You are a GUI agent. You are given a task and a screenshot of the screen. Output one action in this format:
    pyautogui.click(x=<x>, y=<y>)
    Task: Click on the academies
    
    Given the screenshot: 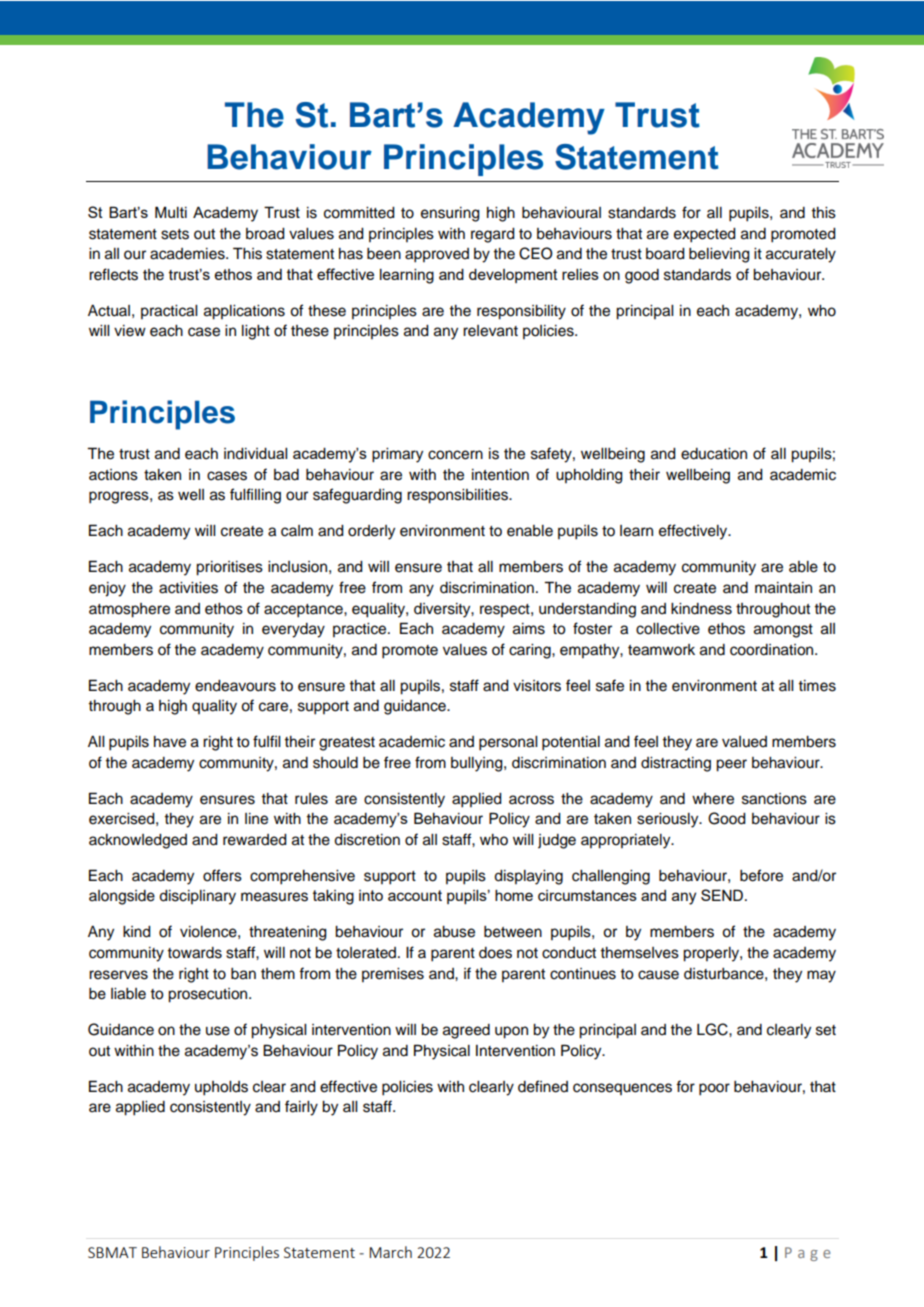 What is the action you would take?
    pyautogui.click(x=188, y=254)
